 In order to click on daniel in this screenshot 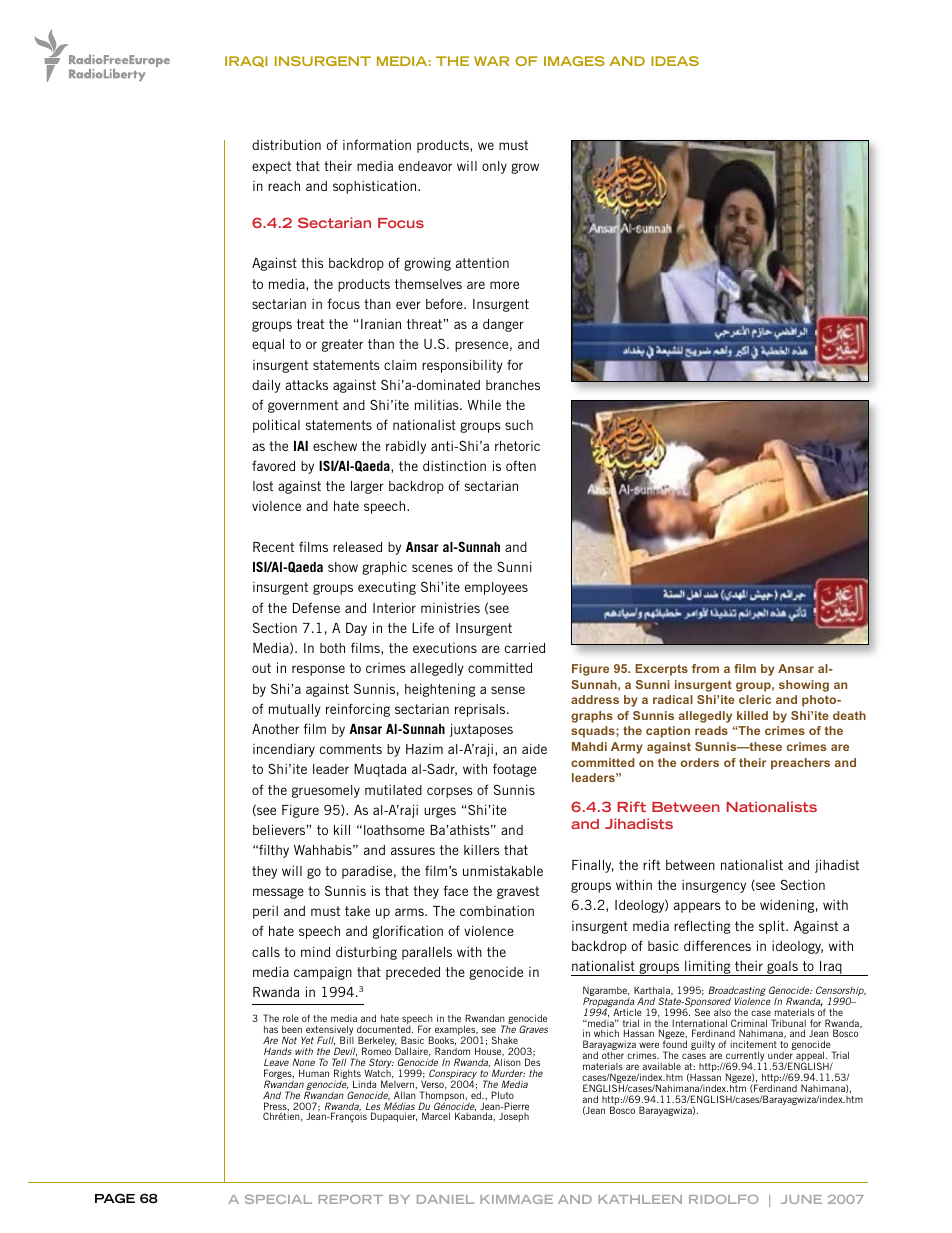, I will do `click(445, 1199)`.
